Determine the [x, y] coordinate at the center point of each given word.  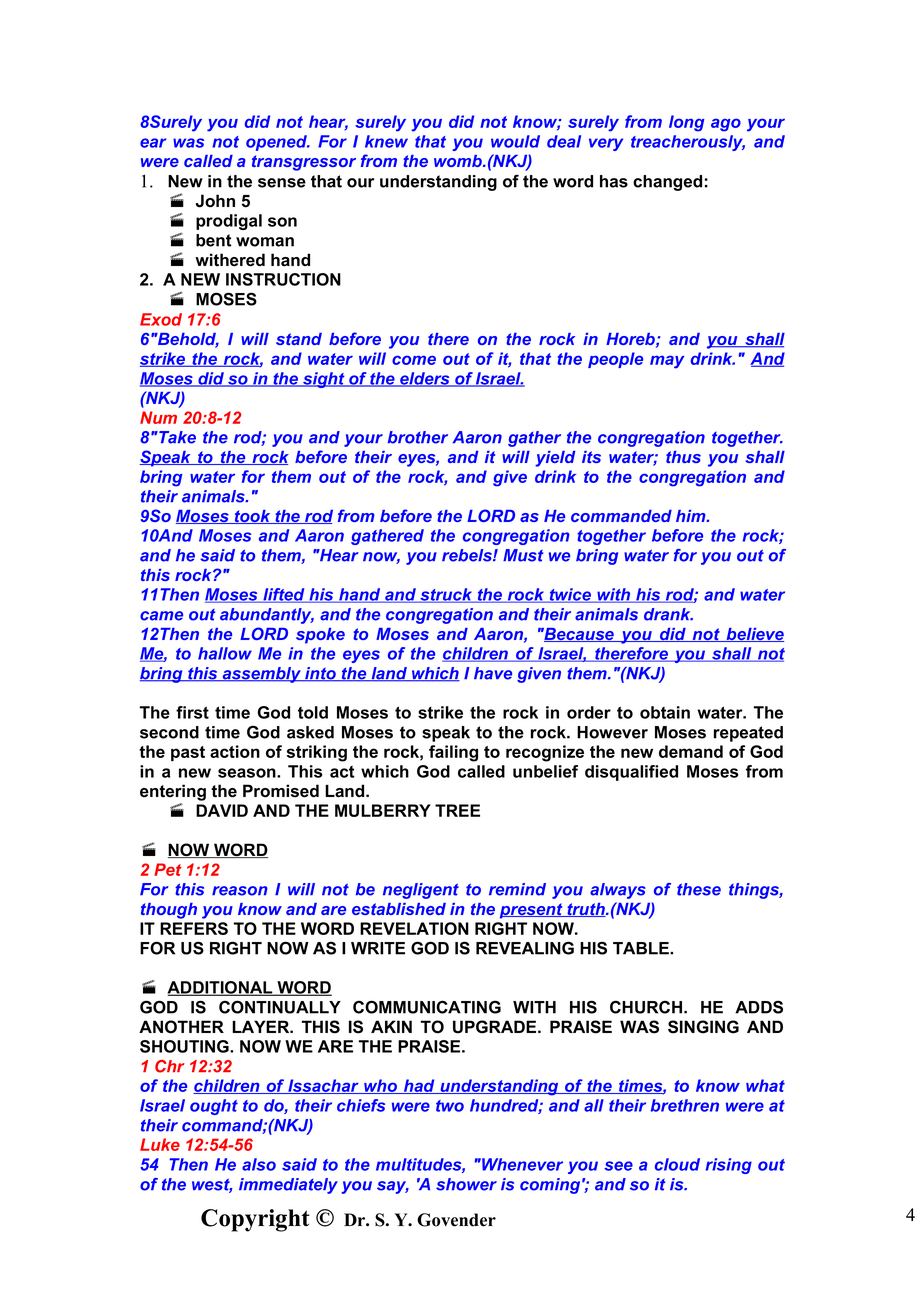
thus [683, 457]
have [493, 673]
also [259, 1164]
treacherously [688, 143]
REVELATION [414, 928]
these [699, 889]
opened [278, 143]
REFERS [194, 928]
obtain [665, 712]
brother [418, 437]
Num [158, 417]
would [515, 141]
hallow [225, 653]
